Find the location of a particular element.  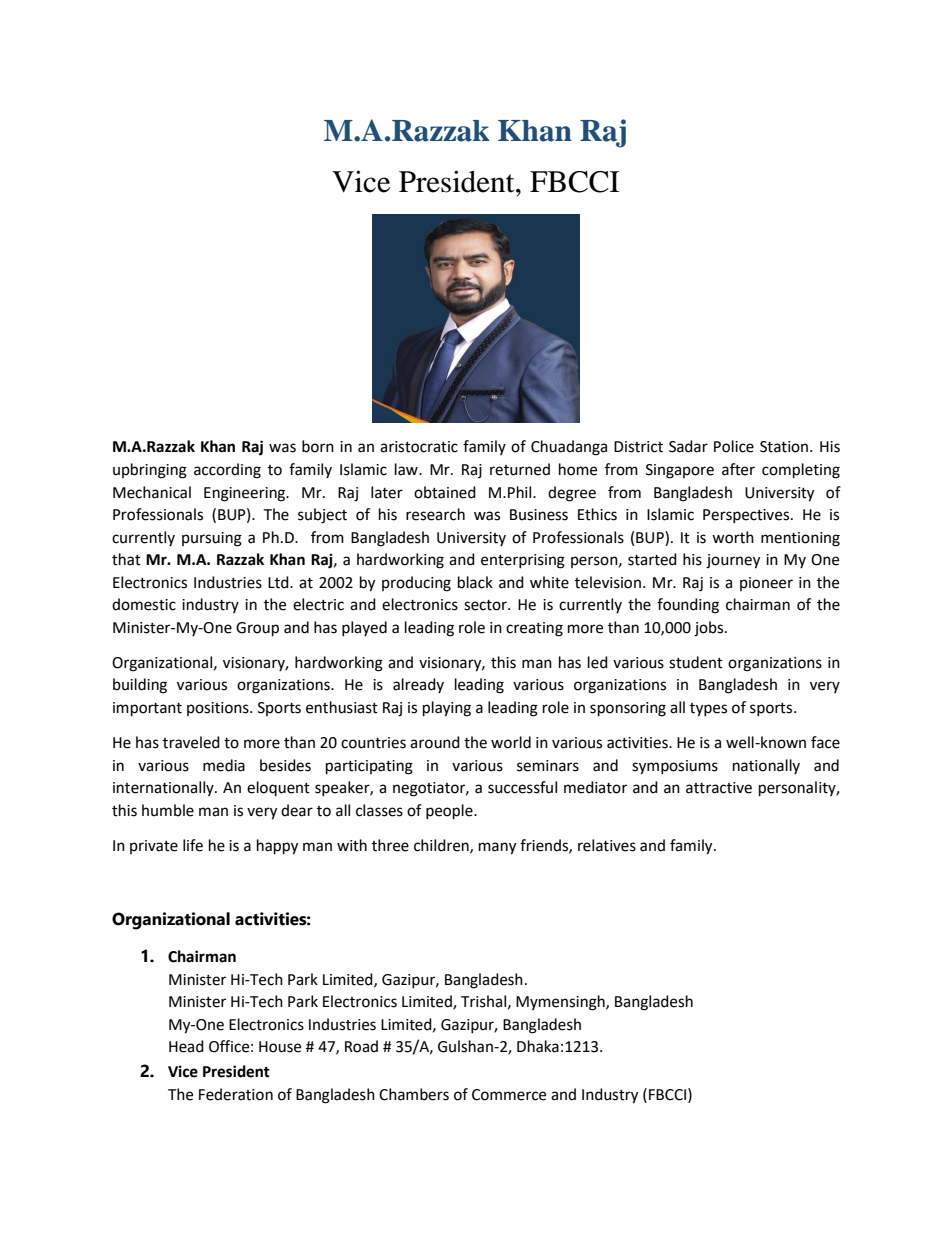

Federation is located at coordinates (236, 1094).
